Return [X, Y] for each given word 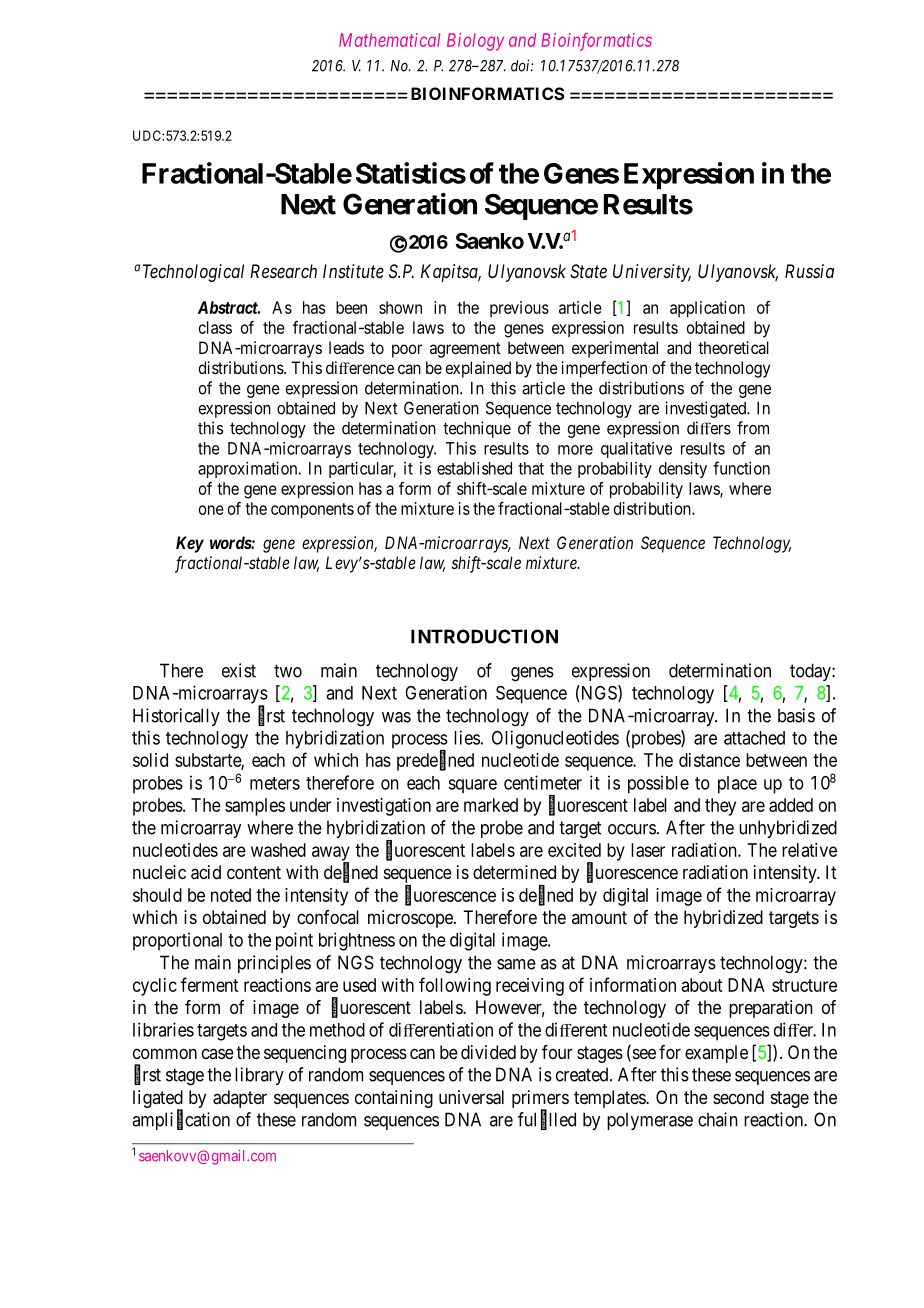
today [811, 672]
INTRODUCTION [484, 636]
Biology [475, 42]
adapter [240, 1099]
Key [190, 544]
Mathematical [389, 40]
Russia [809, 271]
